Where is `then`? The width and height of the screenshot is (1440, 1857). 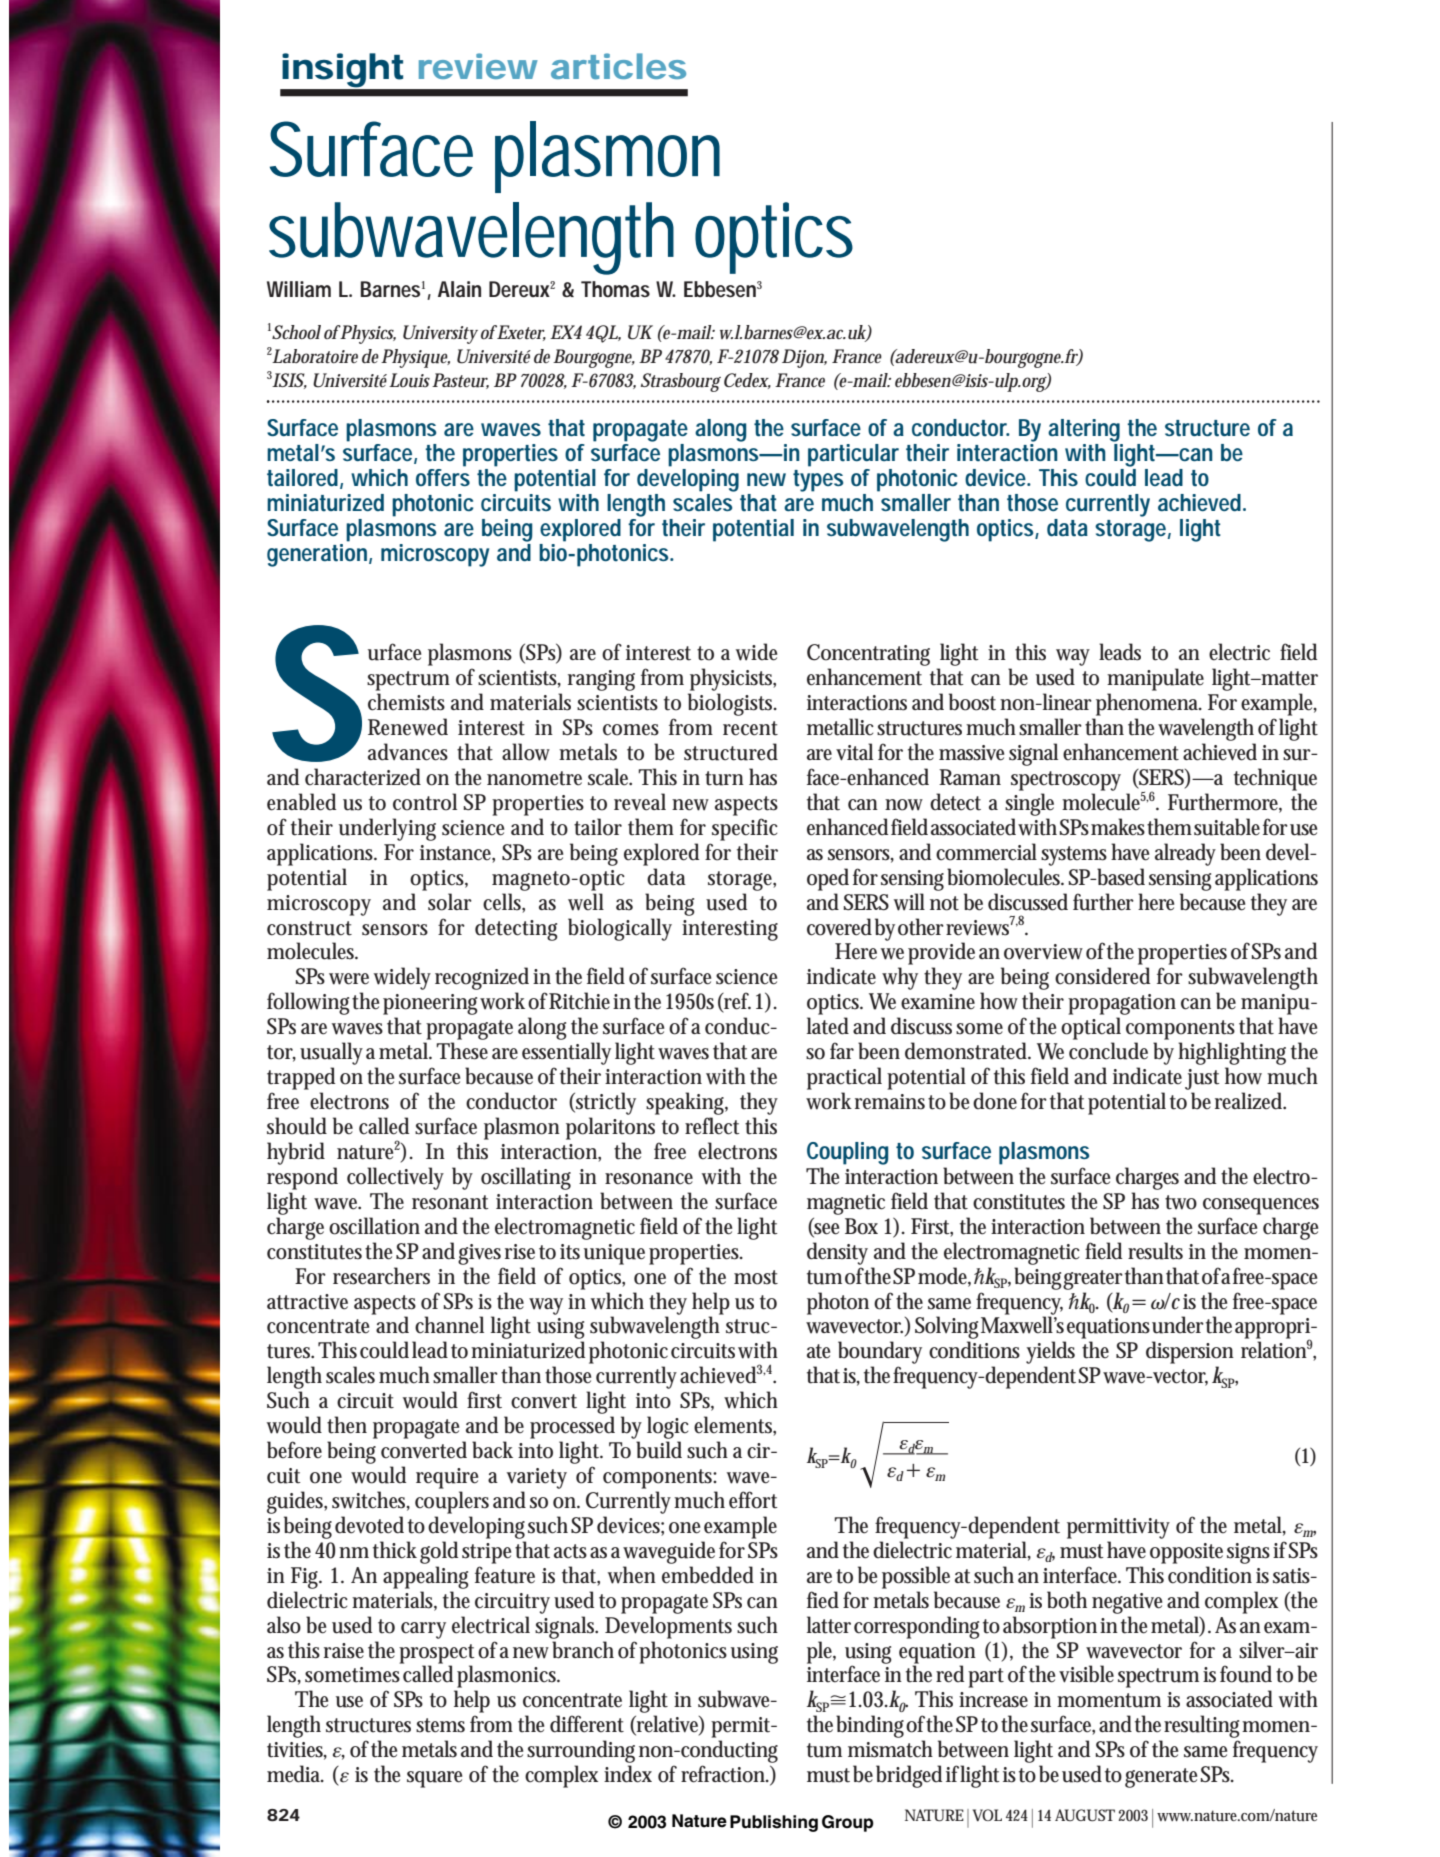
then is located at coordinates (347, 1425).
